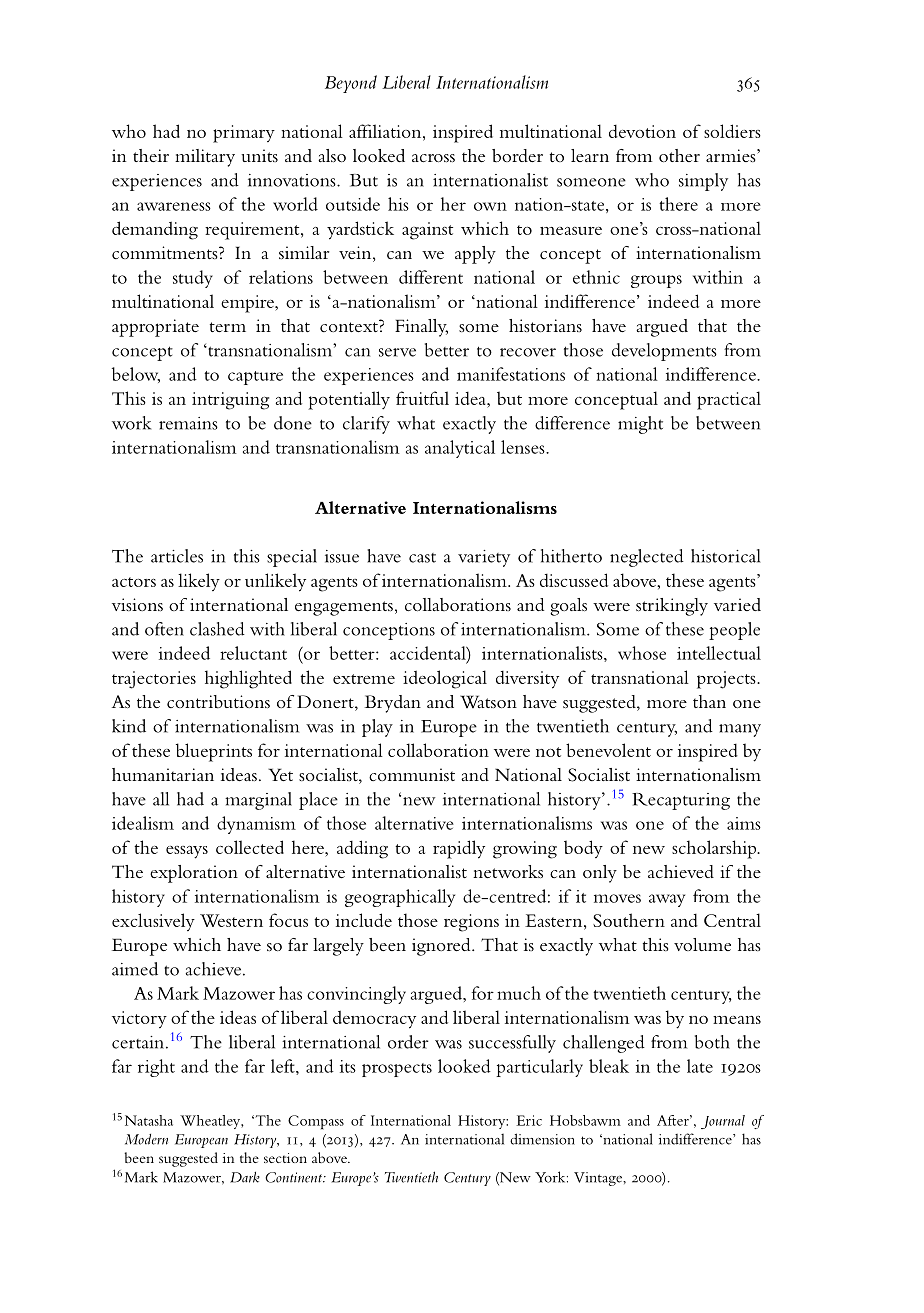 The image size is (924, 1313). What do you see at coordinates (397, 1070) in the page?
I see `prospects` at bounding box center [397, 1070].
